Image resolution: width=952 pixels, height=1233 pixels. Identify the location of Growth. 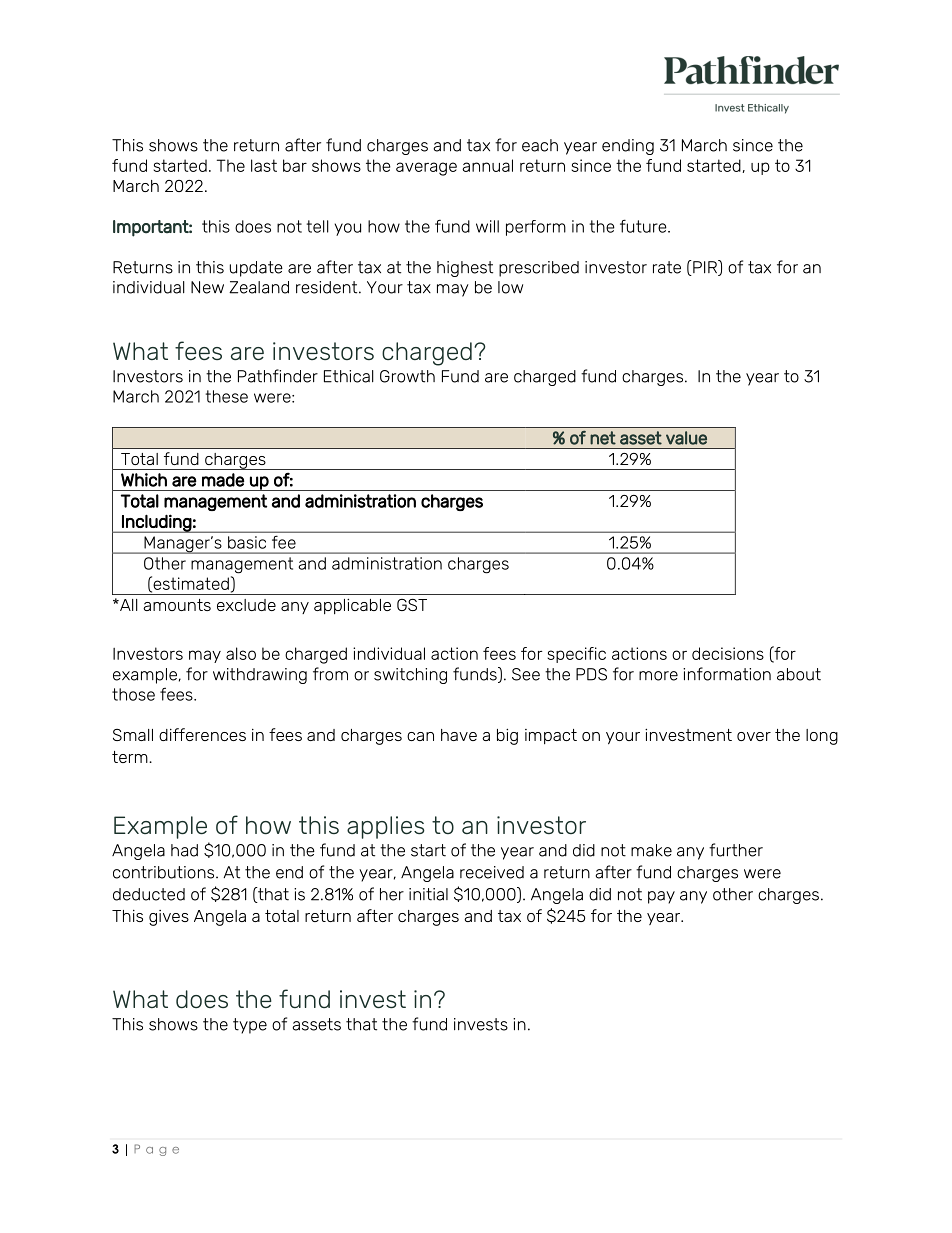
(407, 376).
